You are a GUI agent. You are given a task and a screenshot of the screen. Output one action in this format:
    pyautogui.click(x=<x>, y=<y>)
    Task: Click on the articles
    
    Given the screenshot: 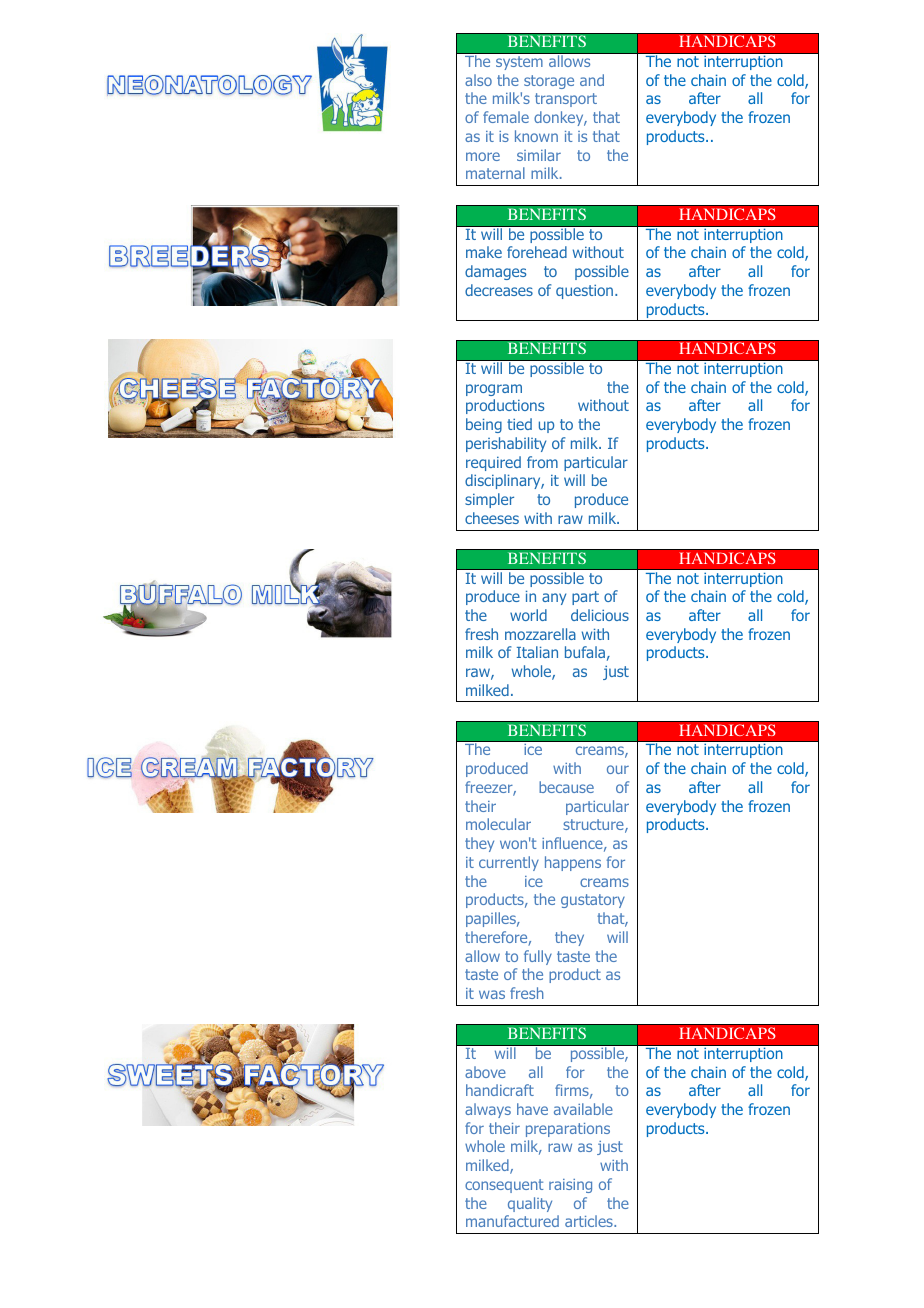 What is the action you would take?
    pyautogui.click(x=590, y=1221)
